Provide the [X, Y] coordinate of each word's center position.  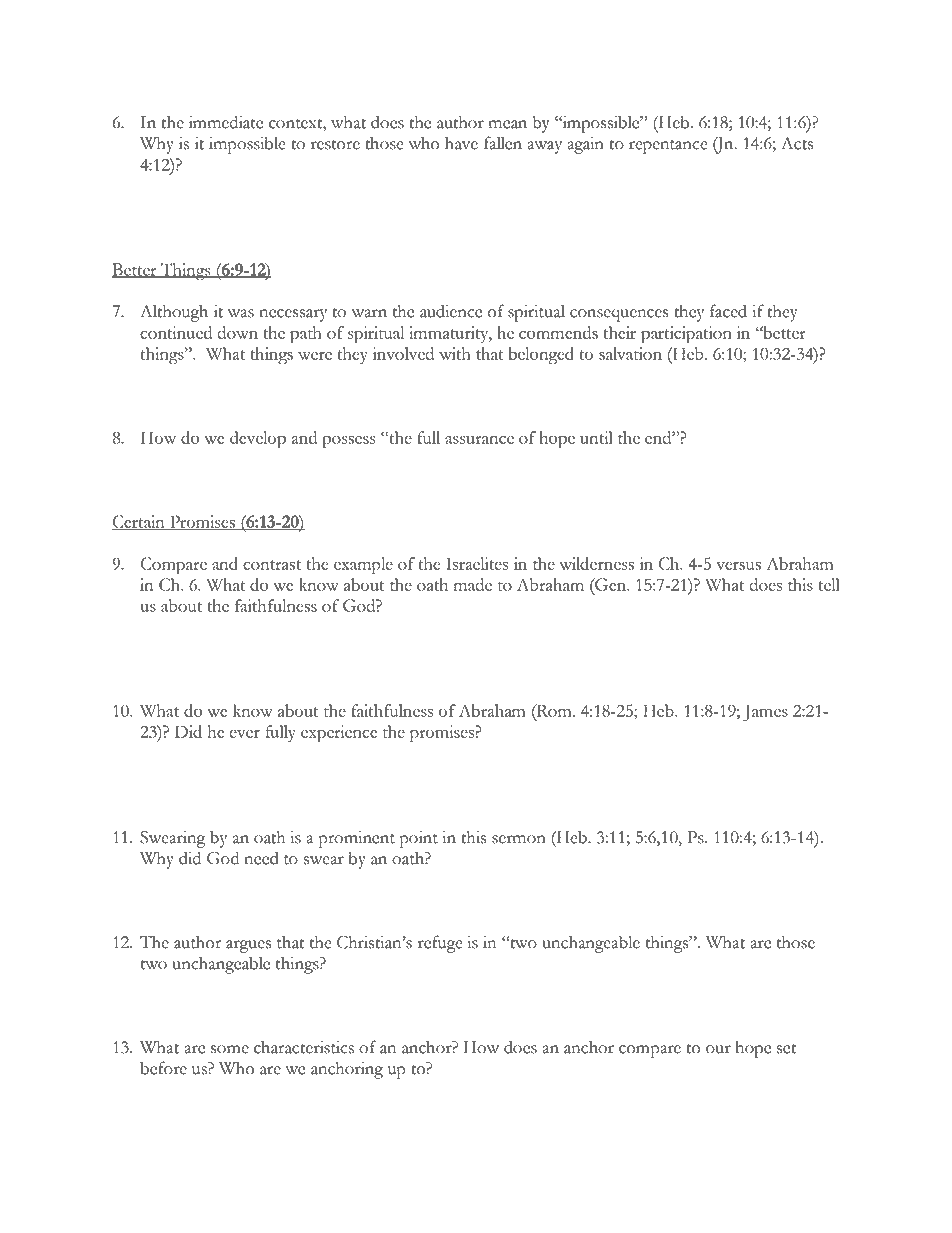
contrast [272, 565]
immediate [226, 122]
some [230, 1049]
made [473, 584]
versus [738, 566]
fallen [503, 143]
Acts [797, 143]
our [718, 1049]
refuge [440, 944]
